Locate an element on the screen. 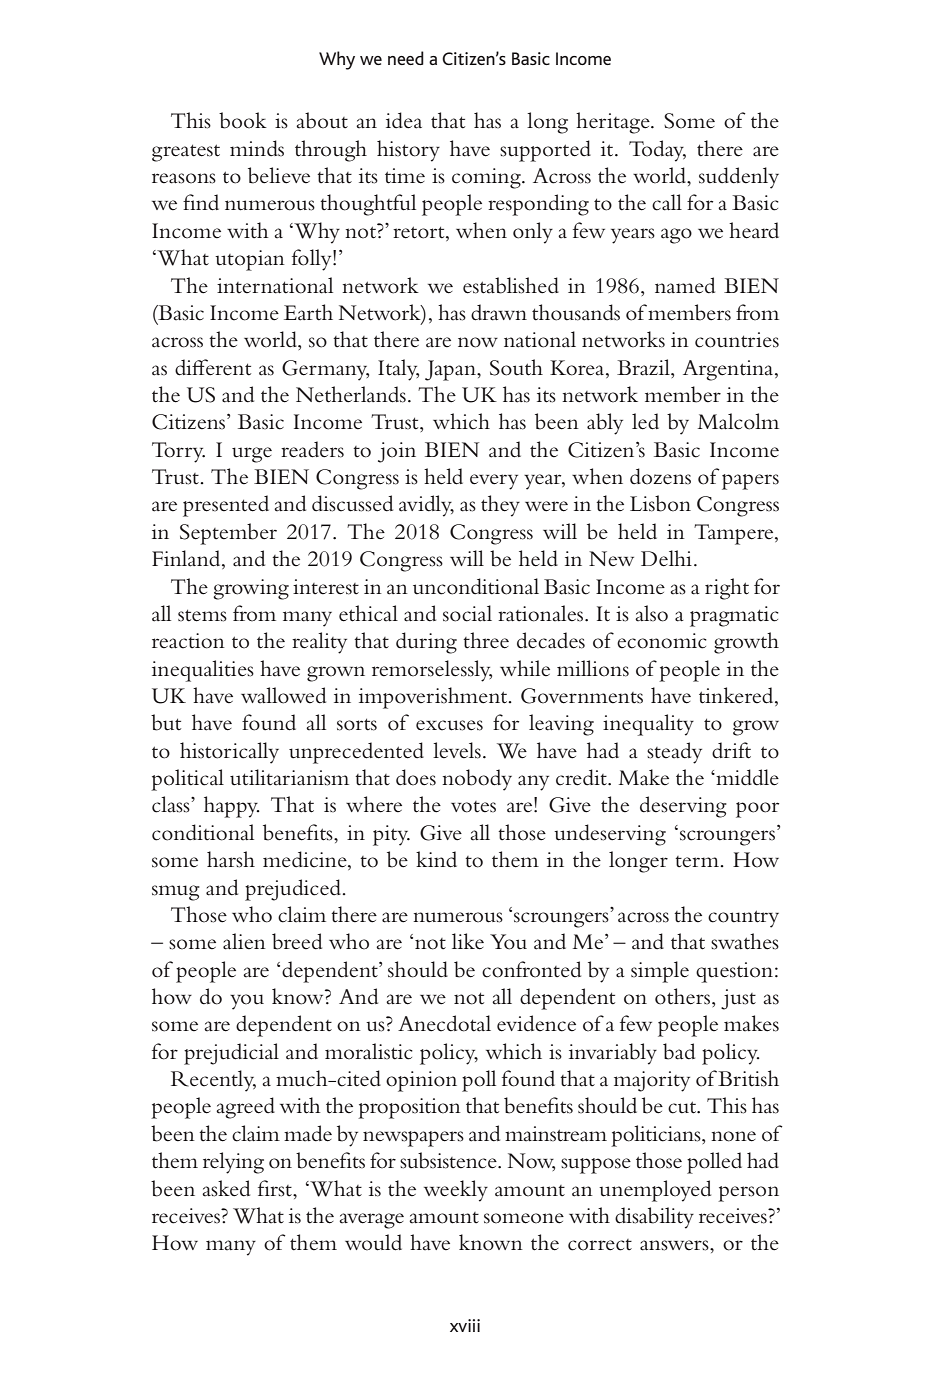  book is located at coordinates (243, 120).
